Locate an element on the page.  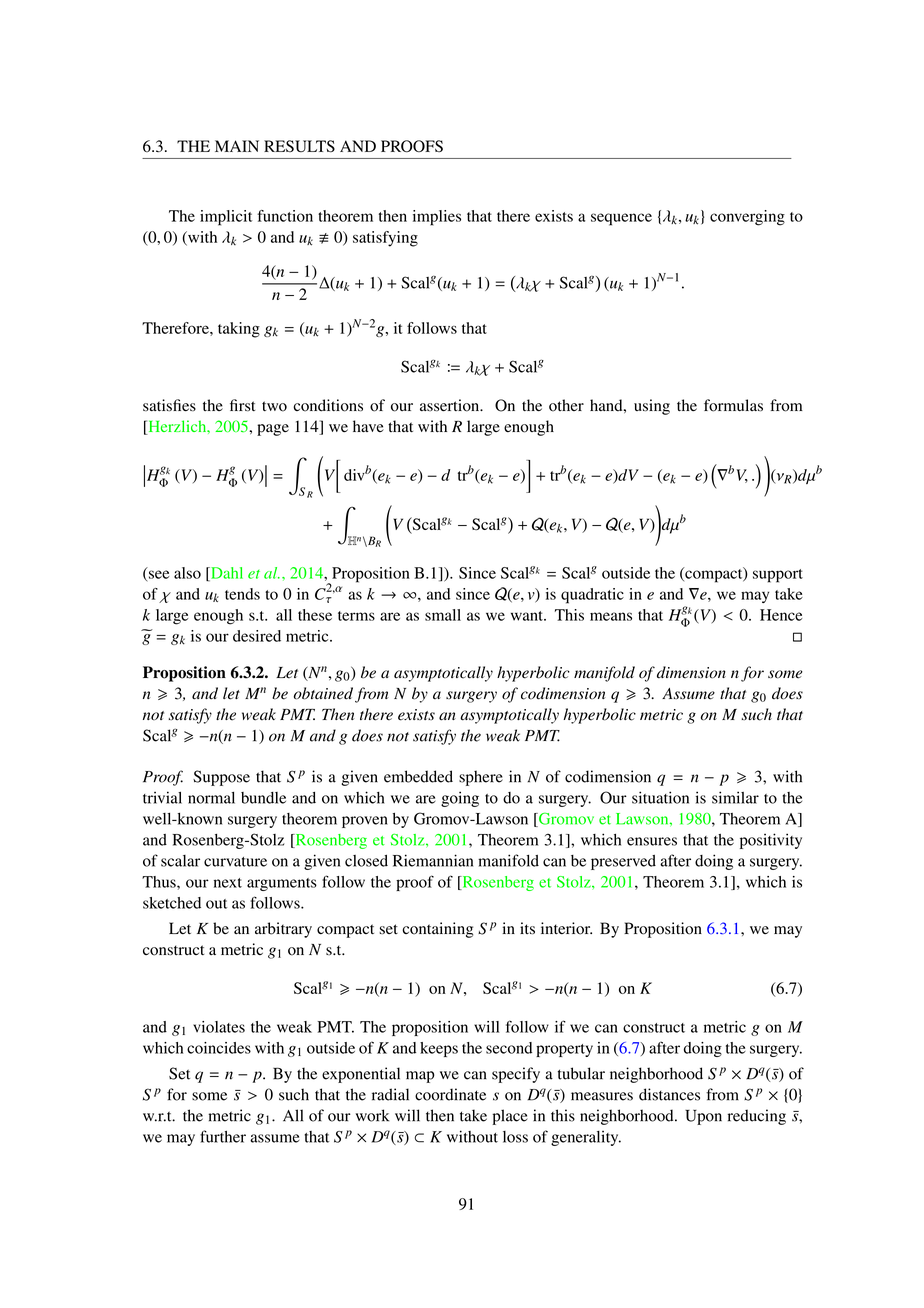
small is located at coordinates (443, 615).
